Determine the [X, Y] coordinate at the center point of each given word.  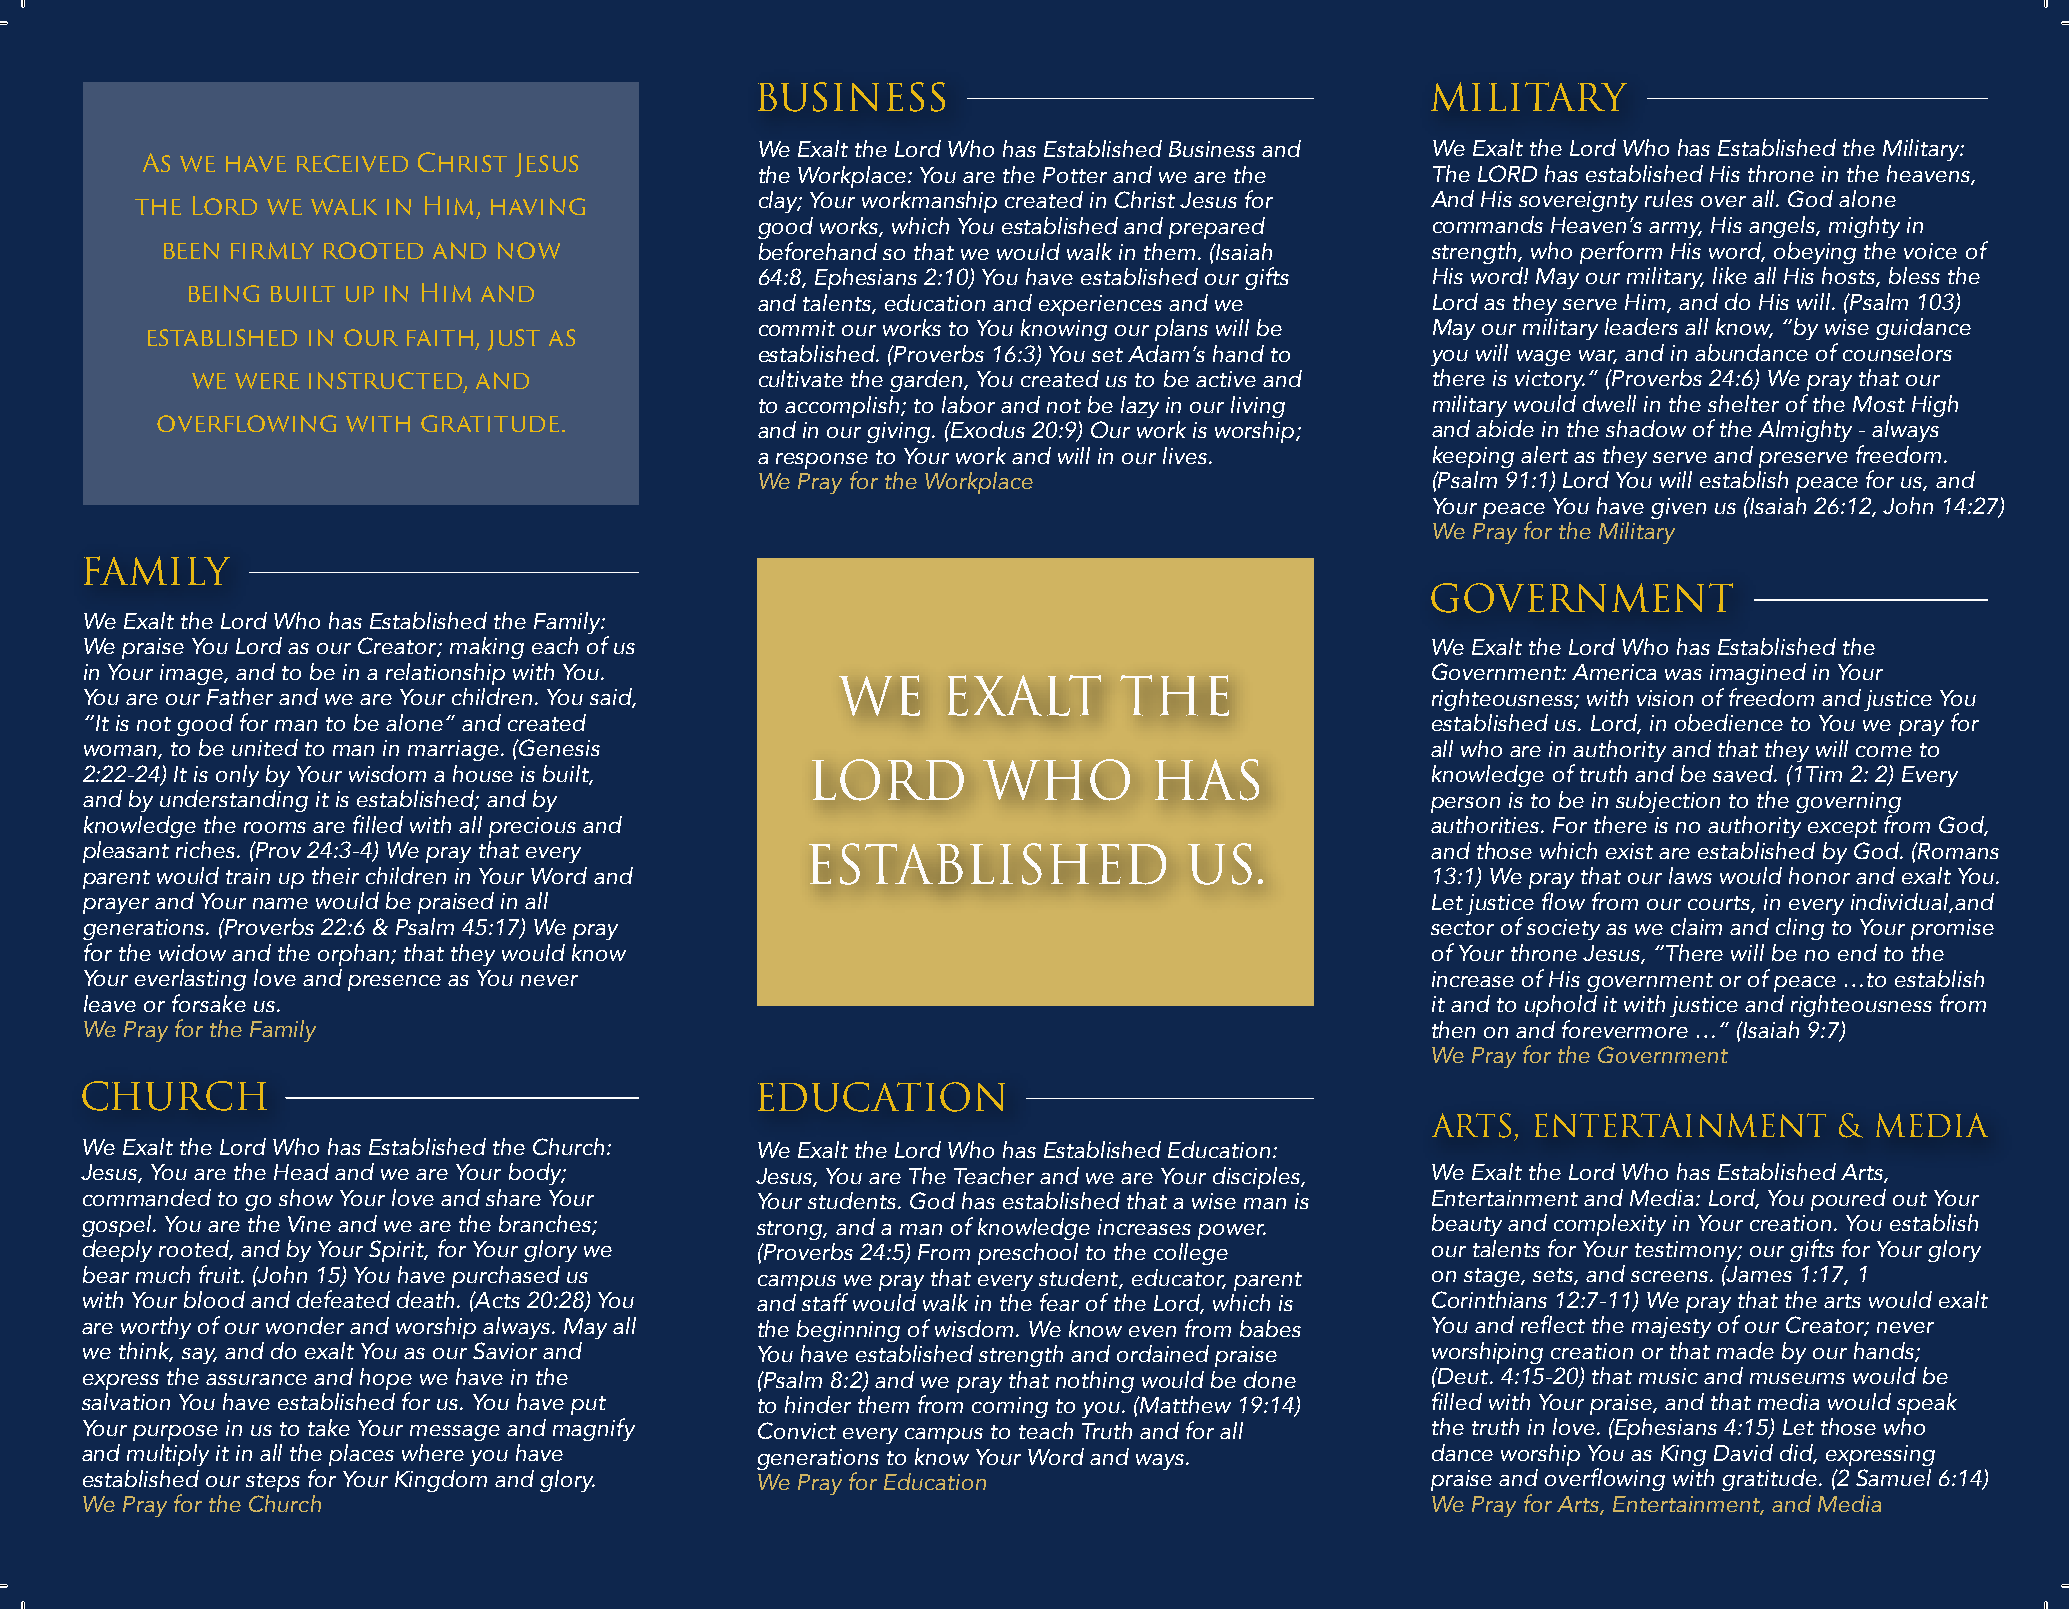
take [329, 1427]
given [1678, 508]
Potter [1075, 175]
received [352, 163]
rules [1669, 198]
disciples [1258, 1178]
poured [1848, 1200]
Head [301, 1171]
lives [1185, 455]
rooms [275, 827]
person [1465, 805]
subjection [1668, 802]
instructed [387, 382]
